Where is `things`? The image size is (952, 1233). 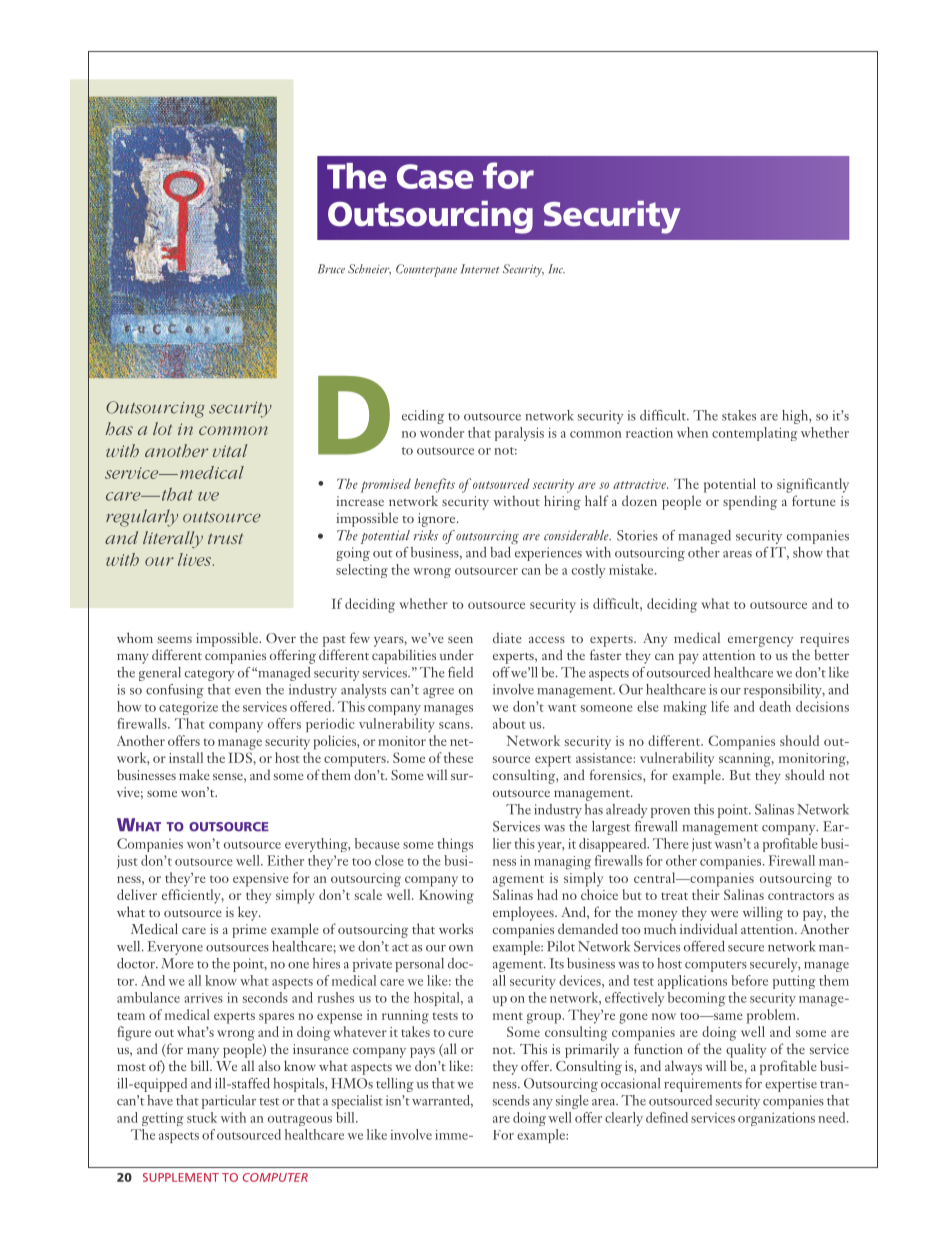 things is located at coordinates (455, 845).
